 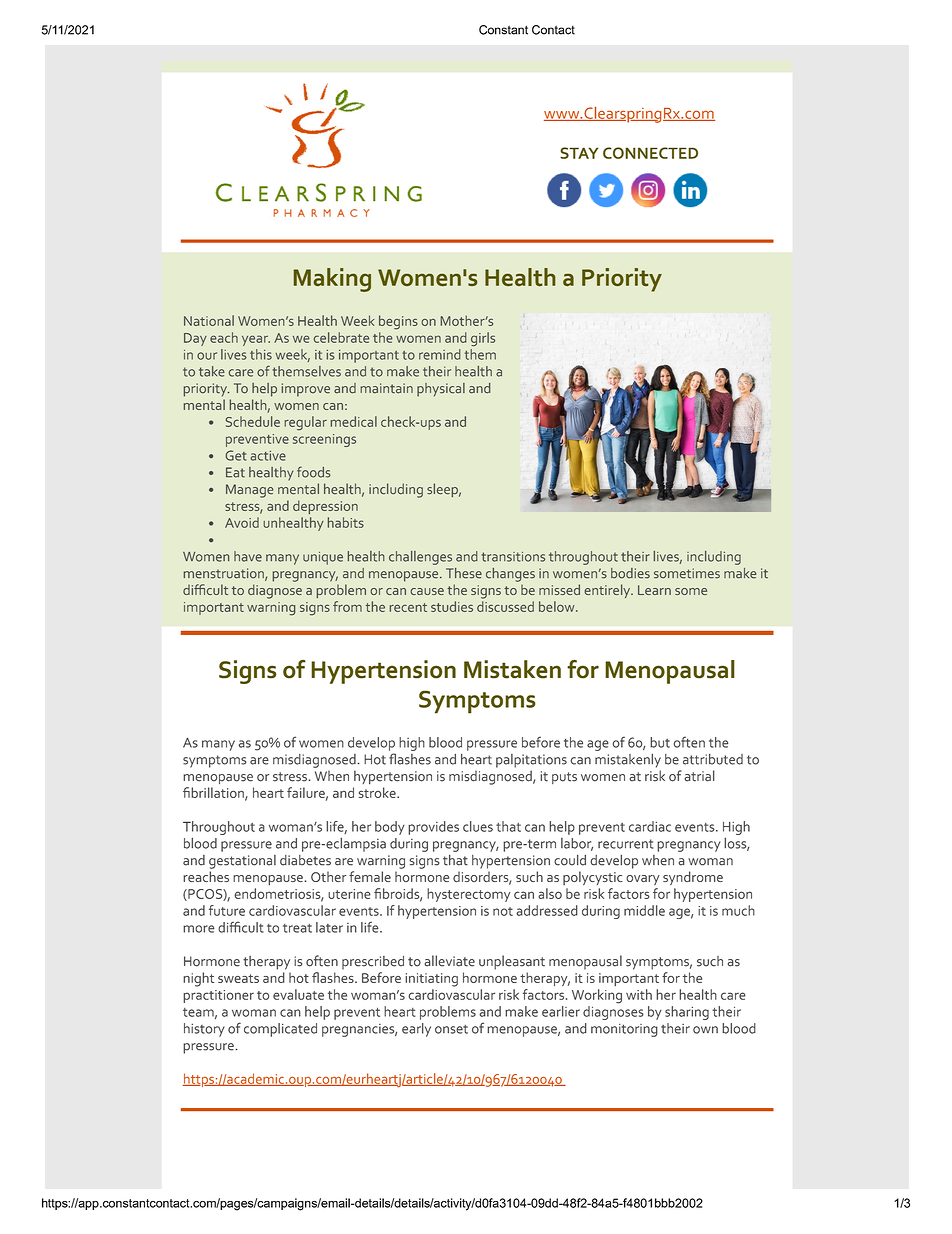 What do you see at coordinates (378, 792) in the document?
I see `stroke` at bounding box center [378, 792].
